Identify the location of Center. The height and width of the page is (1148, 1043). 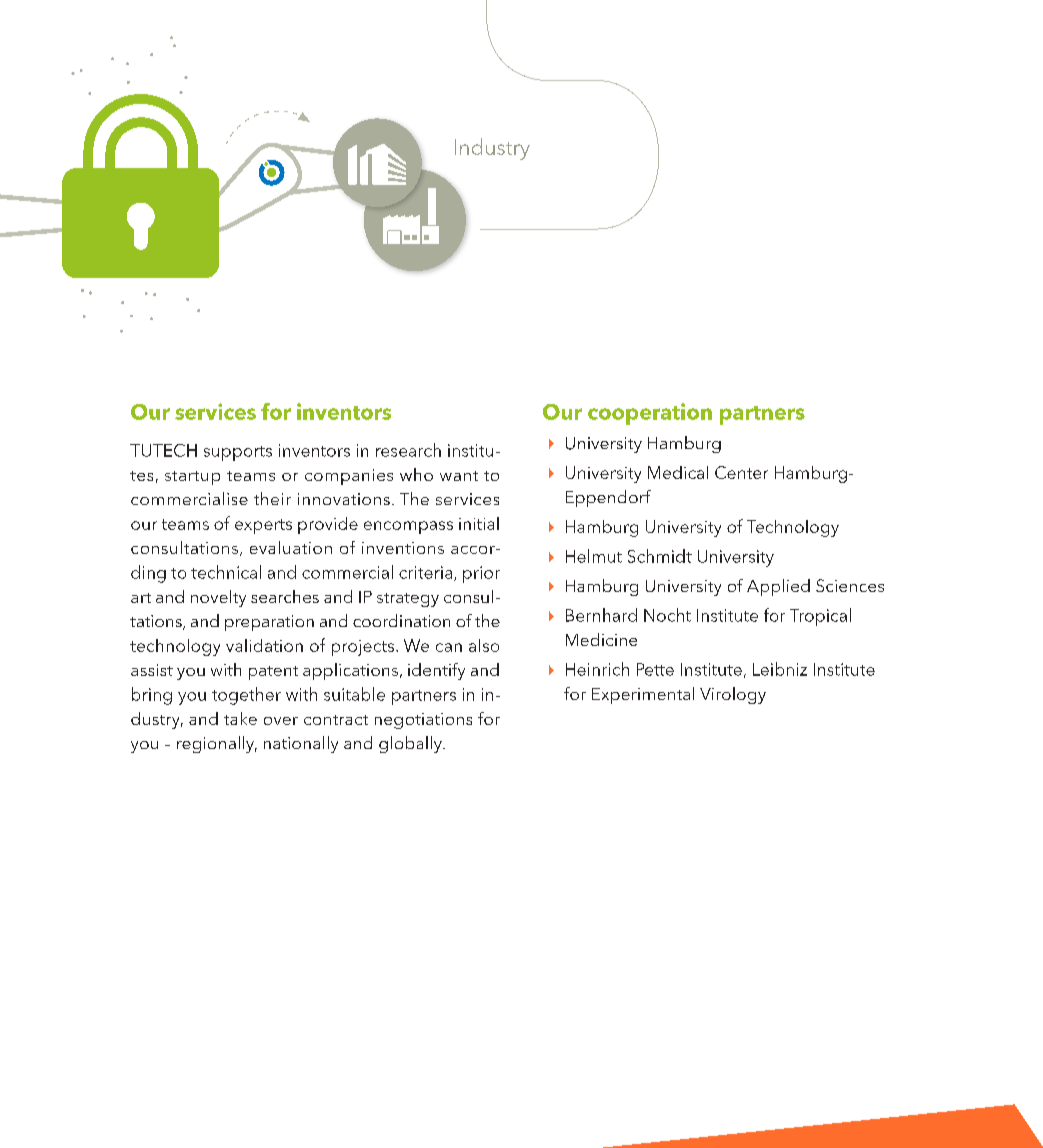
(741, 472).
